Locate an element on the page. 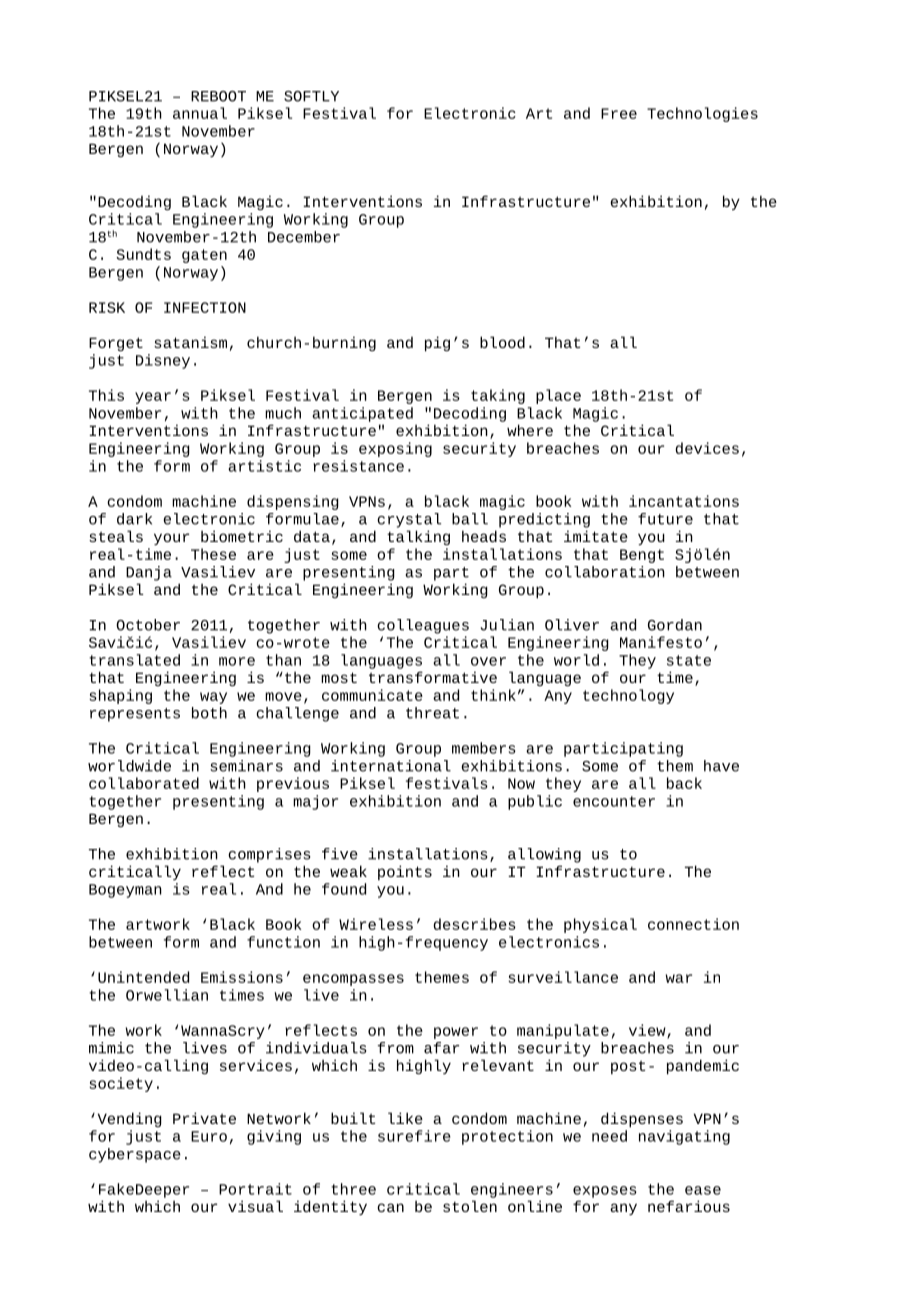 The image size is (924, 1308). colleagues is located at coordinates (423, 626).
